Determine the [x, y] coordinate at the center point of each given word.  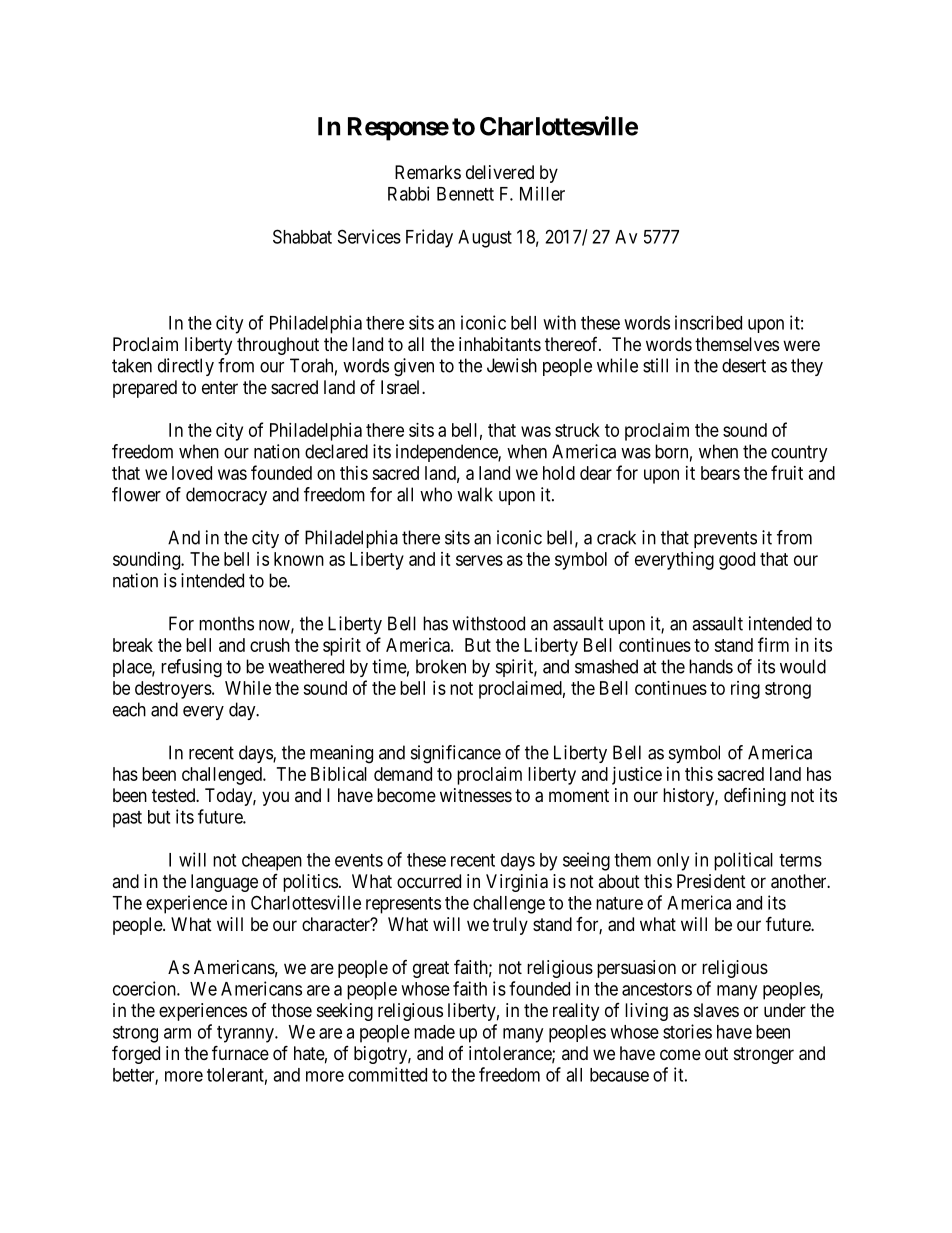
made [434, 1032]
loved [192, 473]
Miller [542, 193]
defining [755, 797]
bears [720, 473]
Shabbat [302, 236]
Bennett [465, 194]
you [275, 798]
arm [177, 1033]
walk [475, 494]
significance [456, 754]
